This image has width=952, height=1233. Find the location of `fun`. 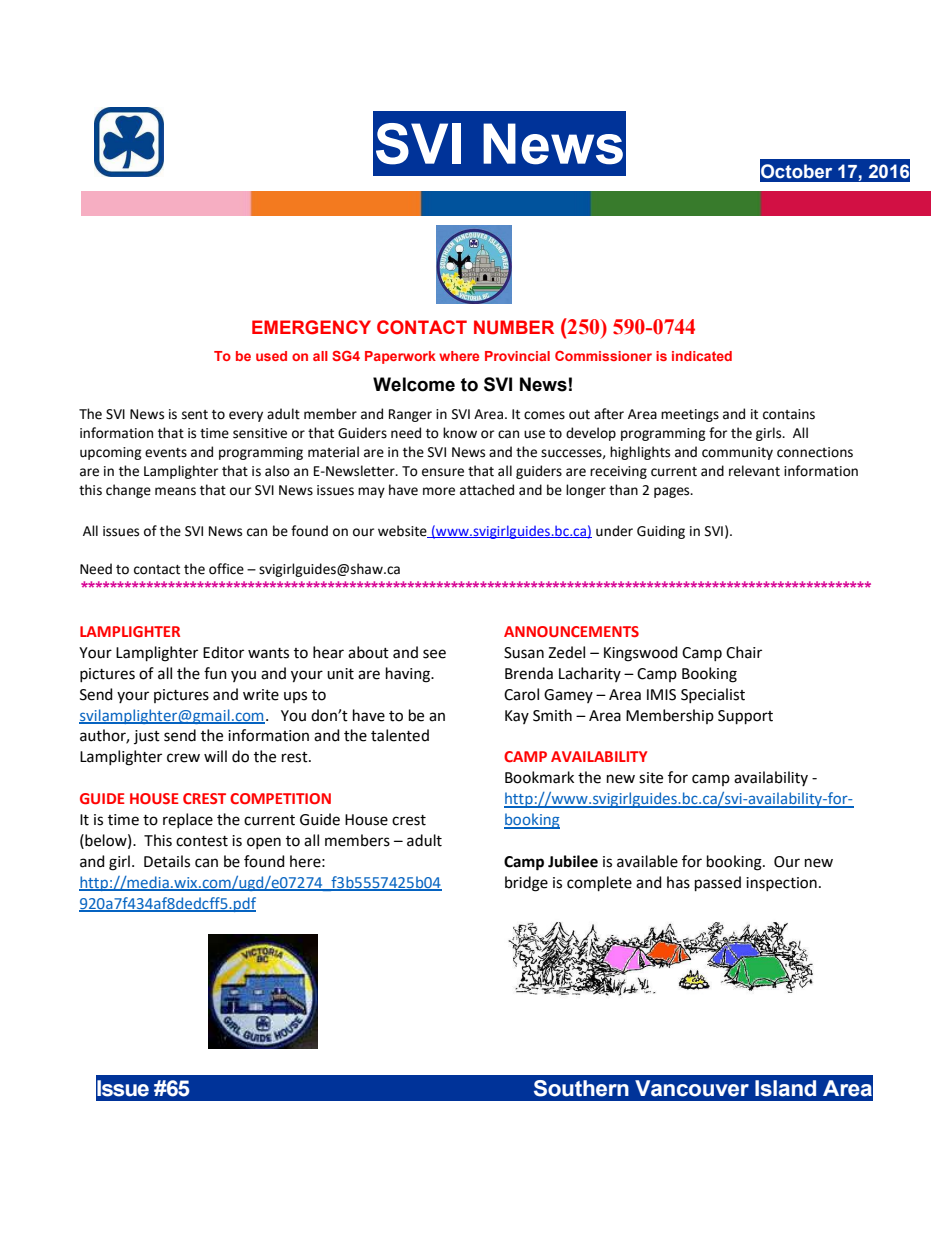

fun is located at coordinates (215, 673).
